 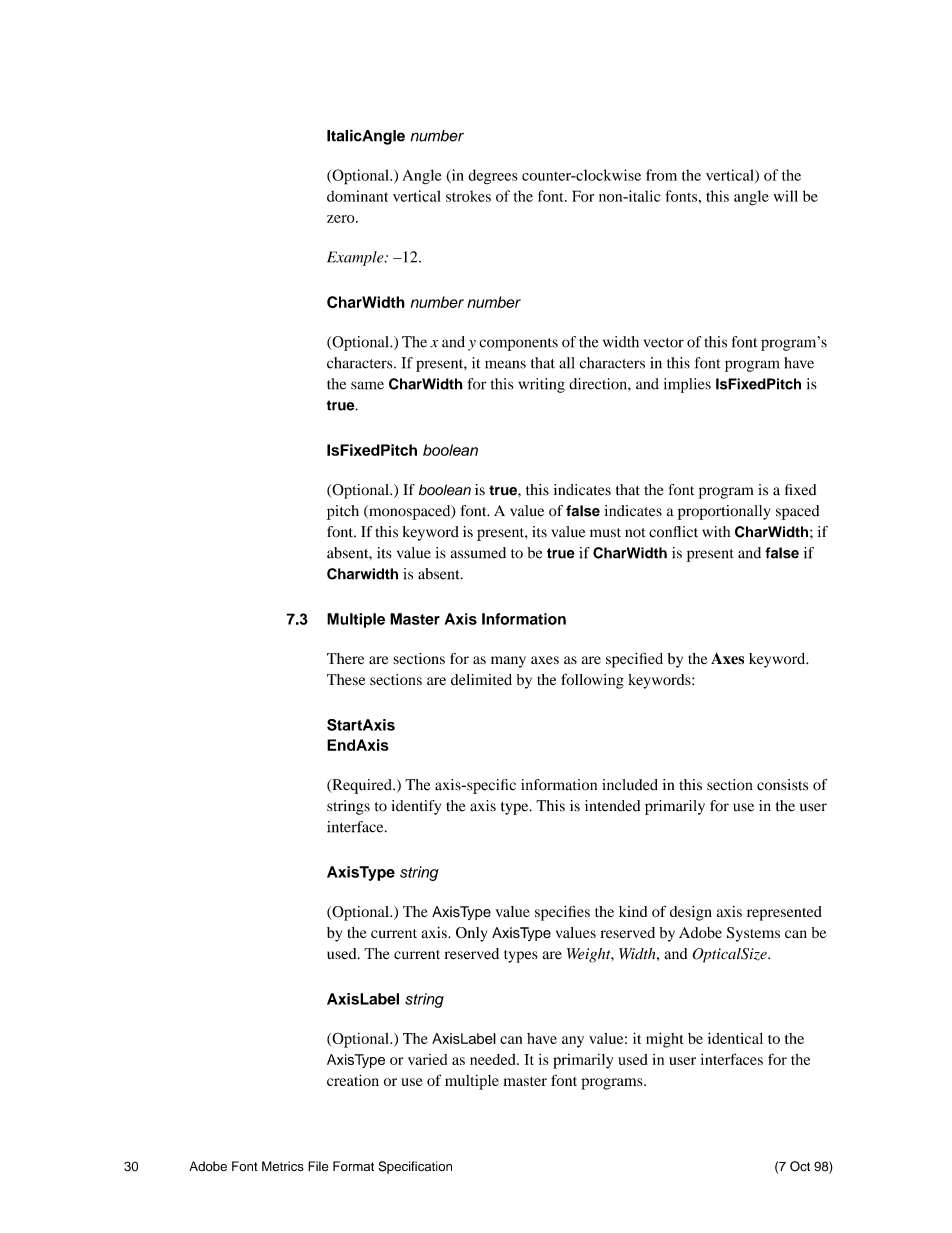 I want to click on File, so click(x=318, y=1166).
